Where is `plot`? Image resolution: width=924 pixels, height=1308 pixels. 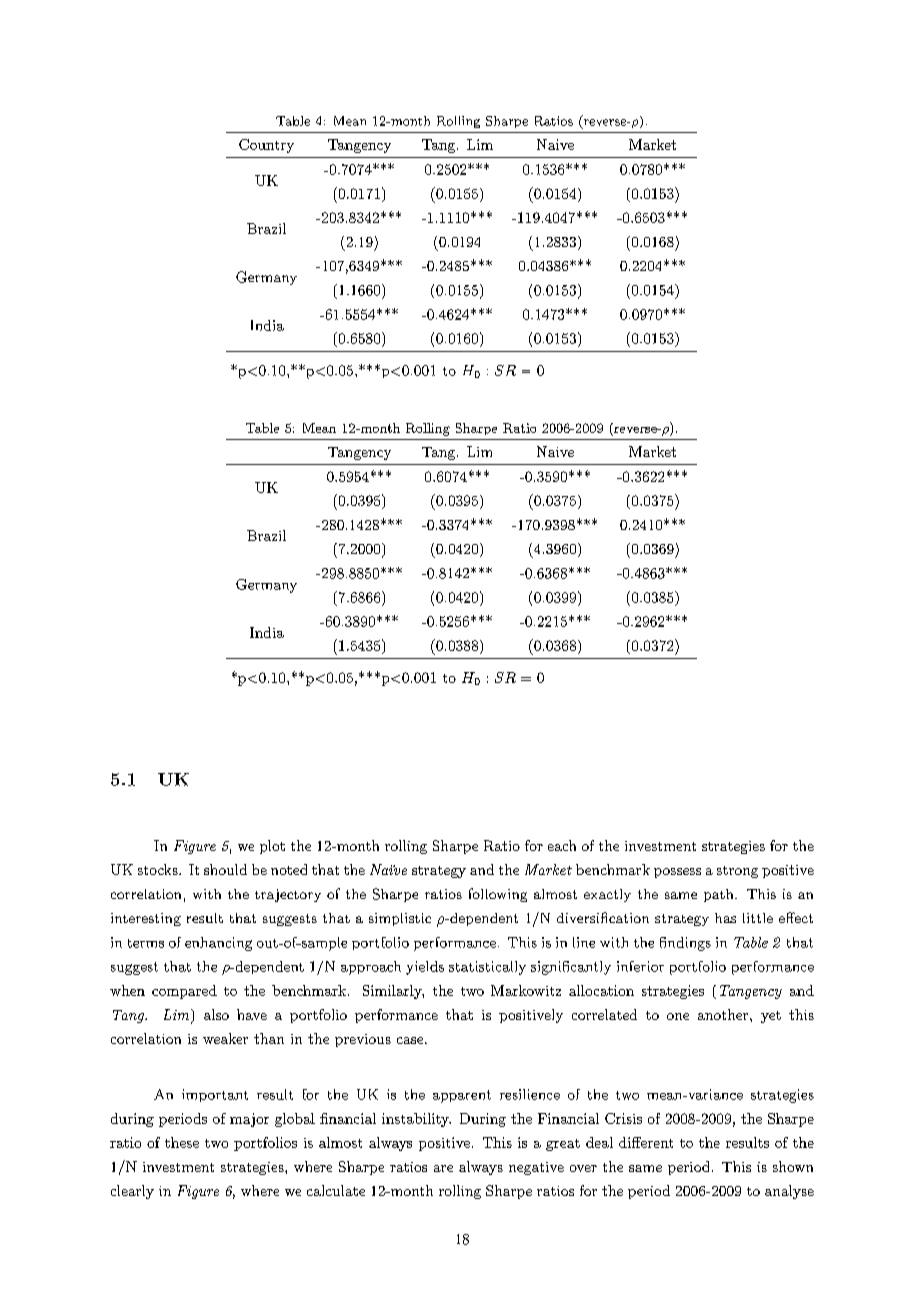 plot is located at coordinates (272, 847).
